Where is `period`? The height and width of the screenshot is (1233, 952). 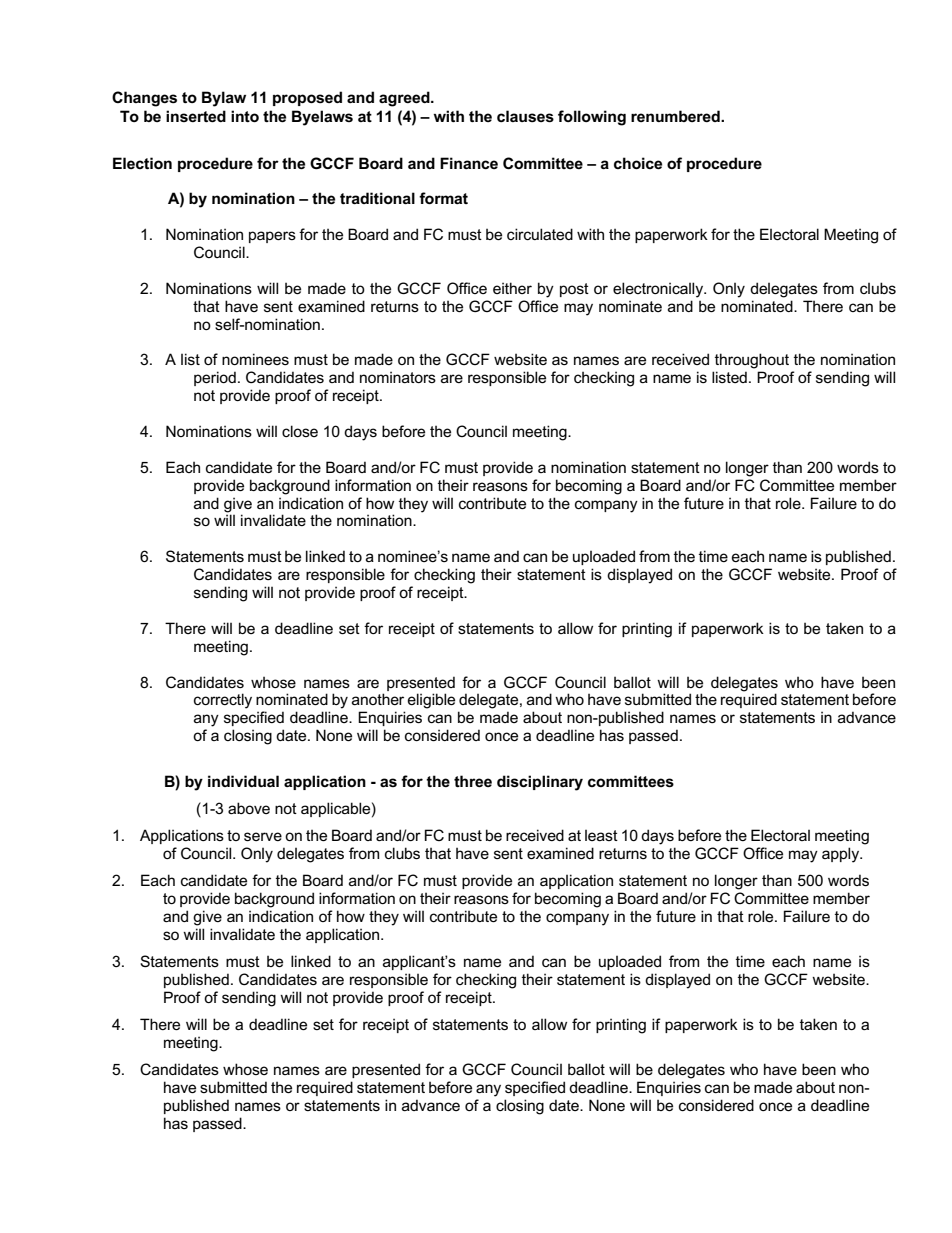 period is located at coordinates (215, 378).
